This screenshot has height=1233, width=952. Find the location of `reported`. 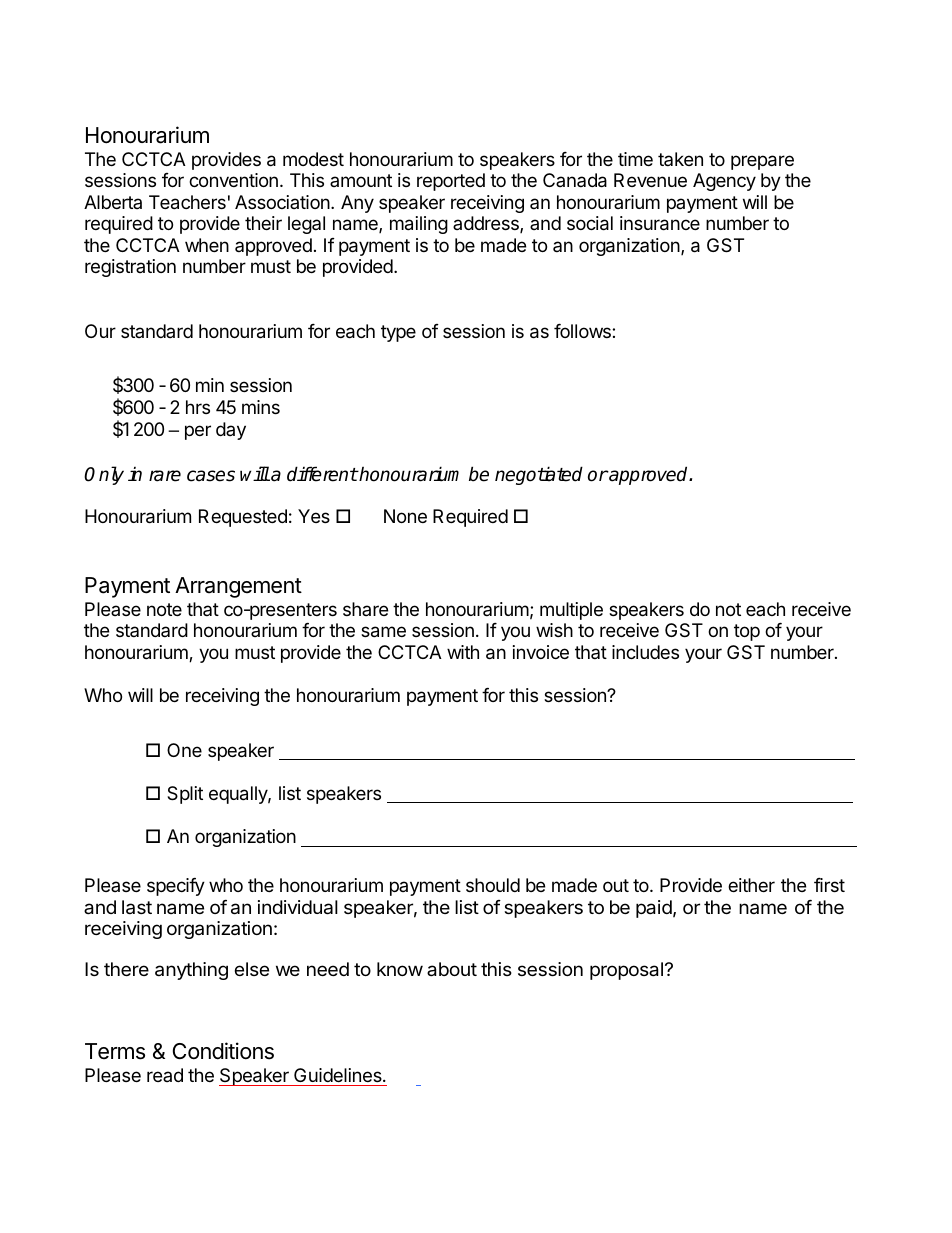

reported is located at coordinates (451, 182).
